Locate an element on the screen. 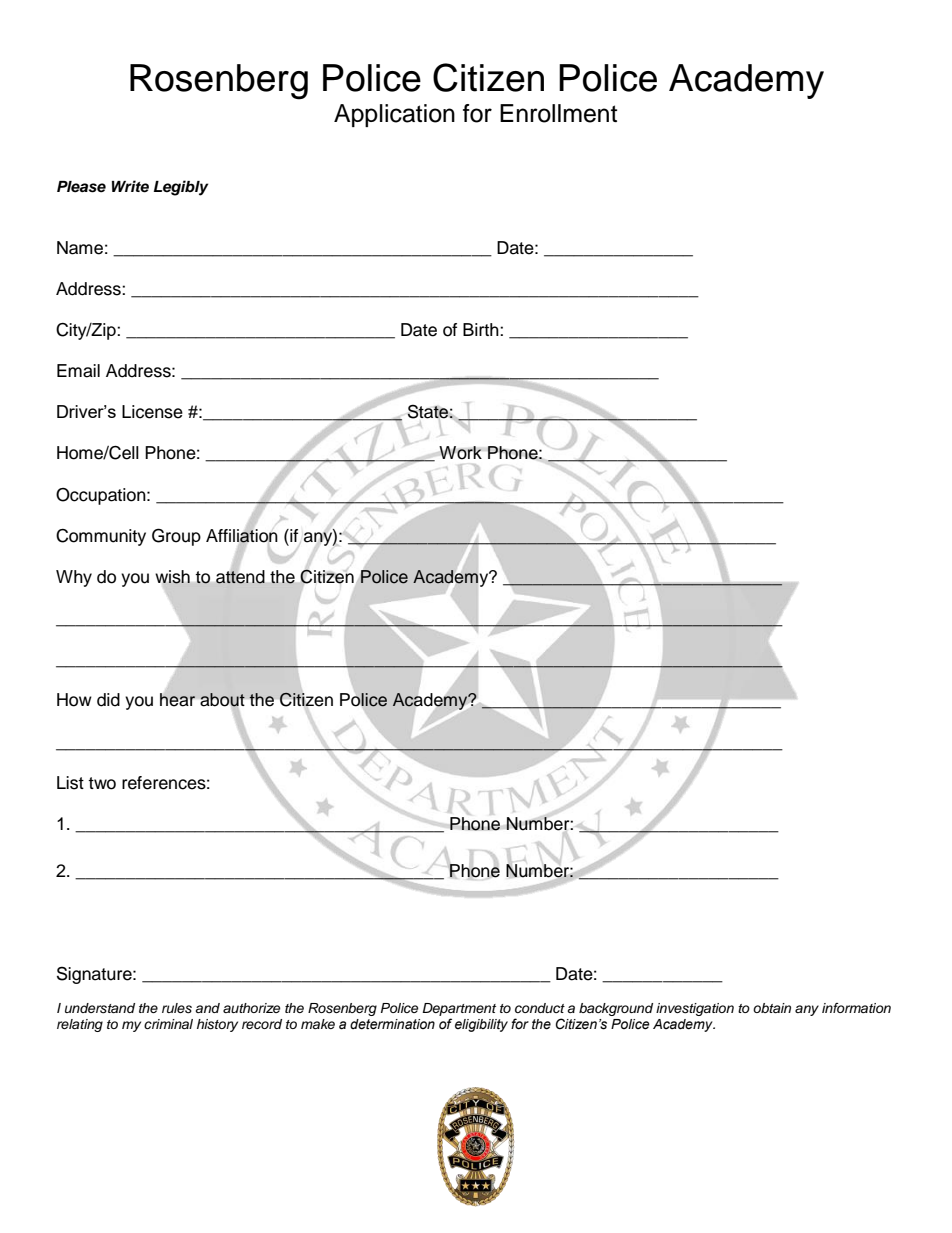 The width and height of the screenshot is (952, 1233). Department is located at coordinates (459, 1009).
